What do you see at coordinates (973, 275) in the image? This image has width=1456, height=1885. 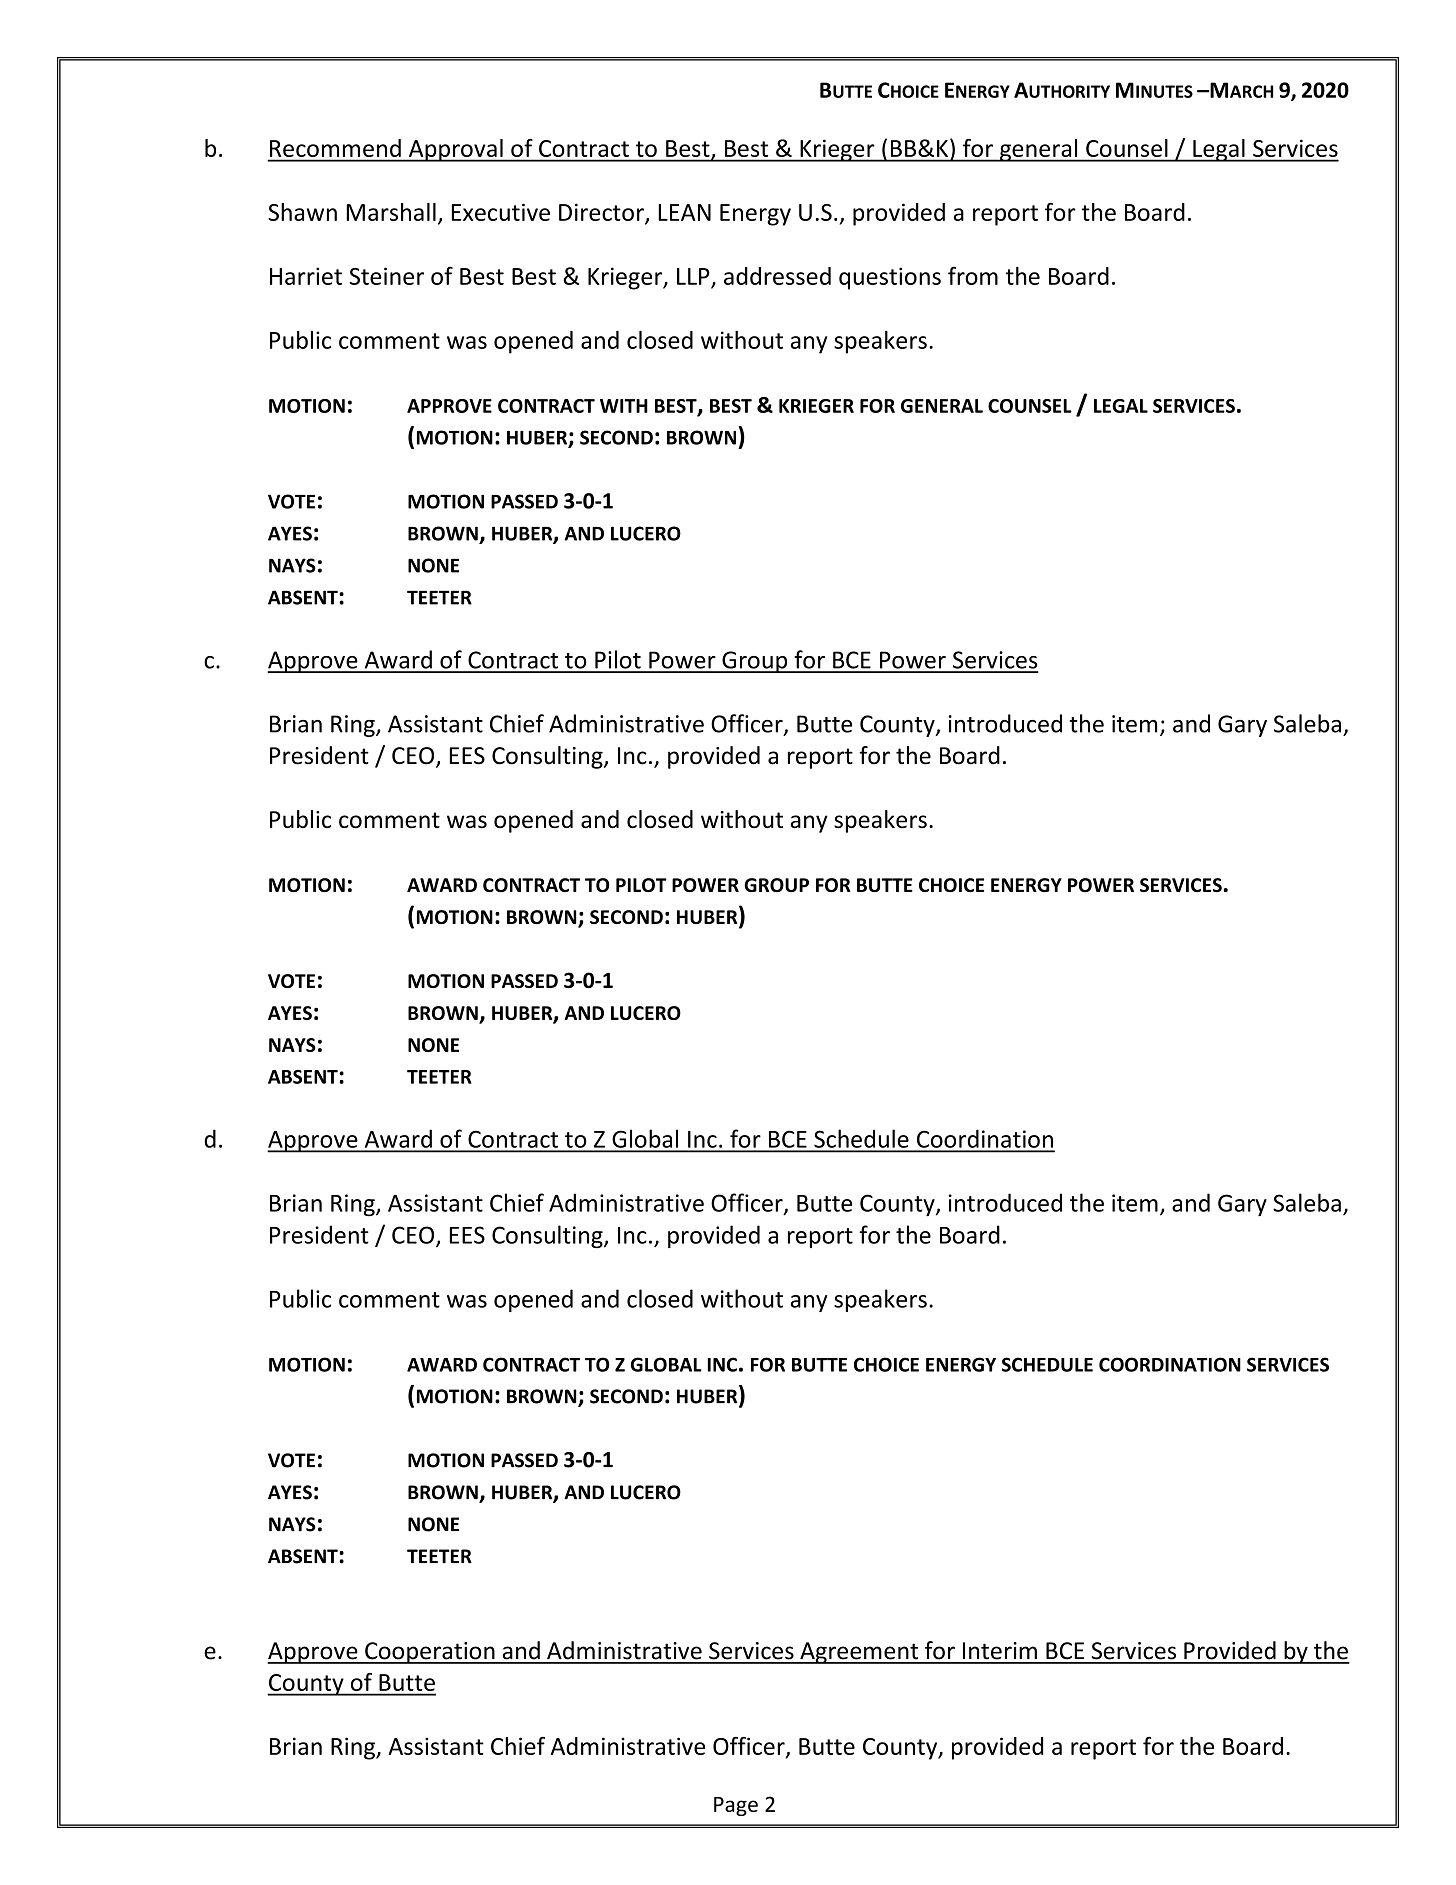 I see `from` at bounding box center [973, 275].
